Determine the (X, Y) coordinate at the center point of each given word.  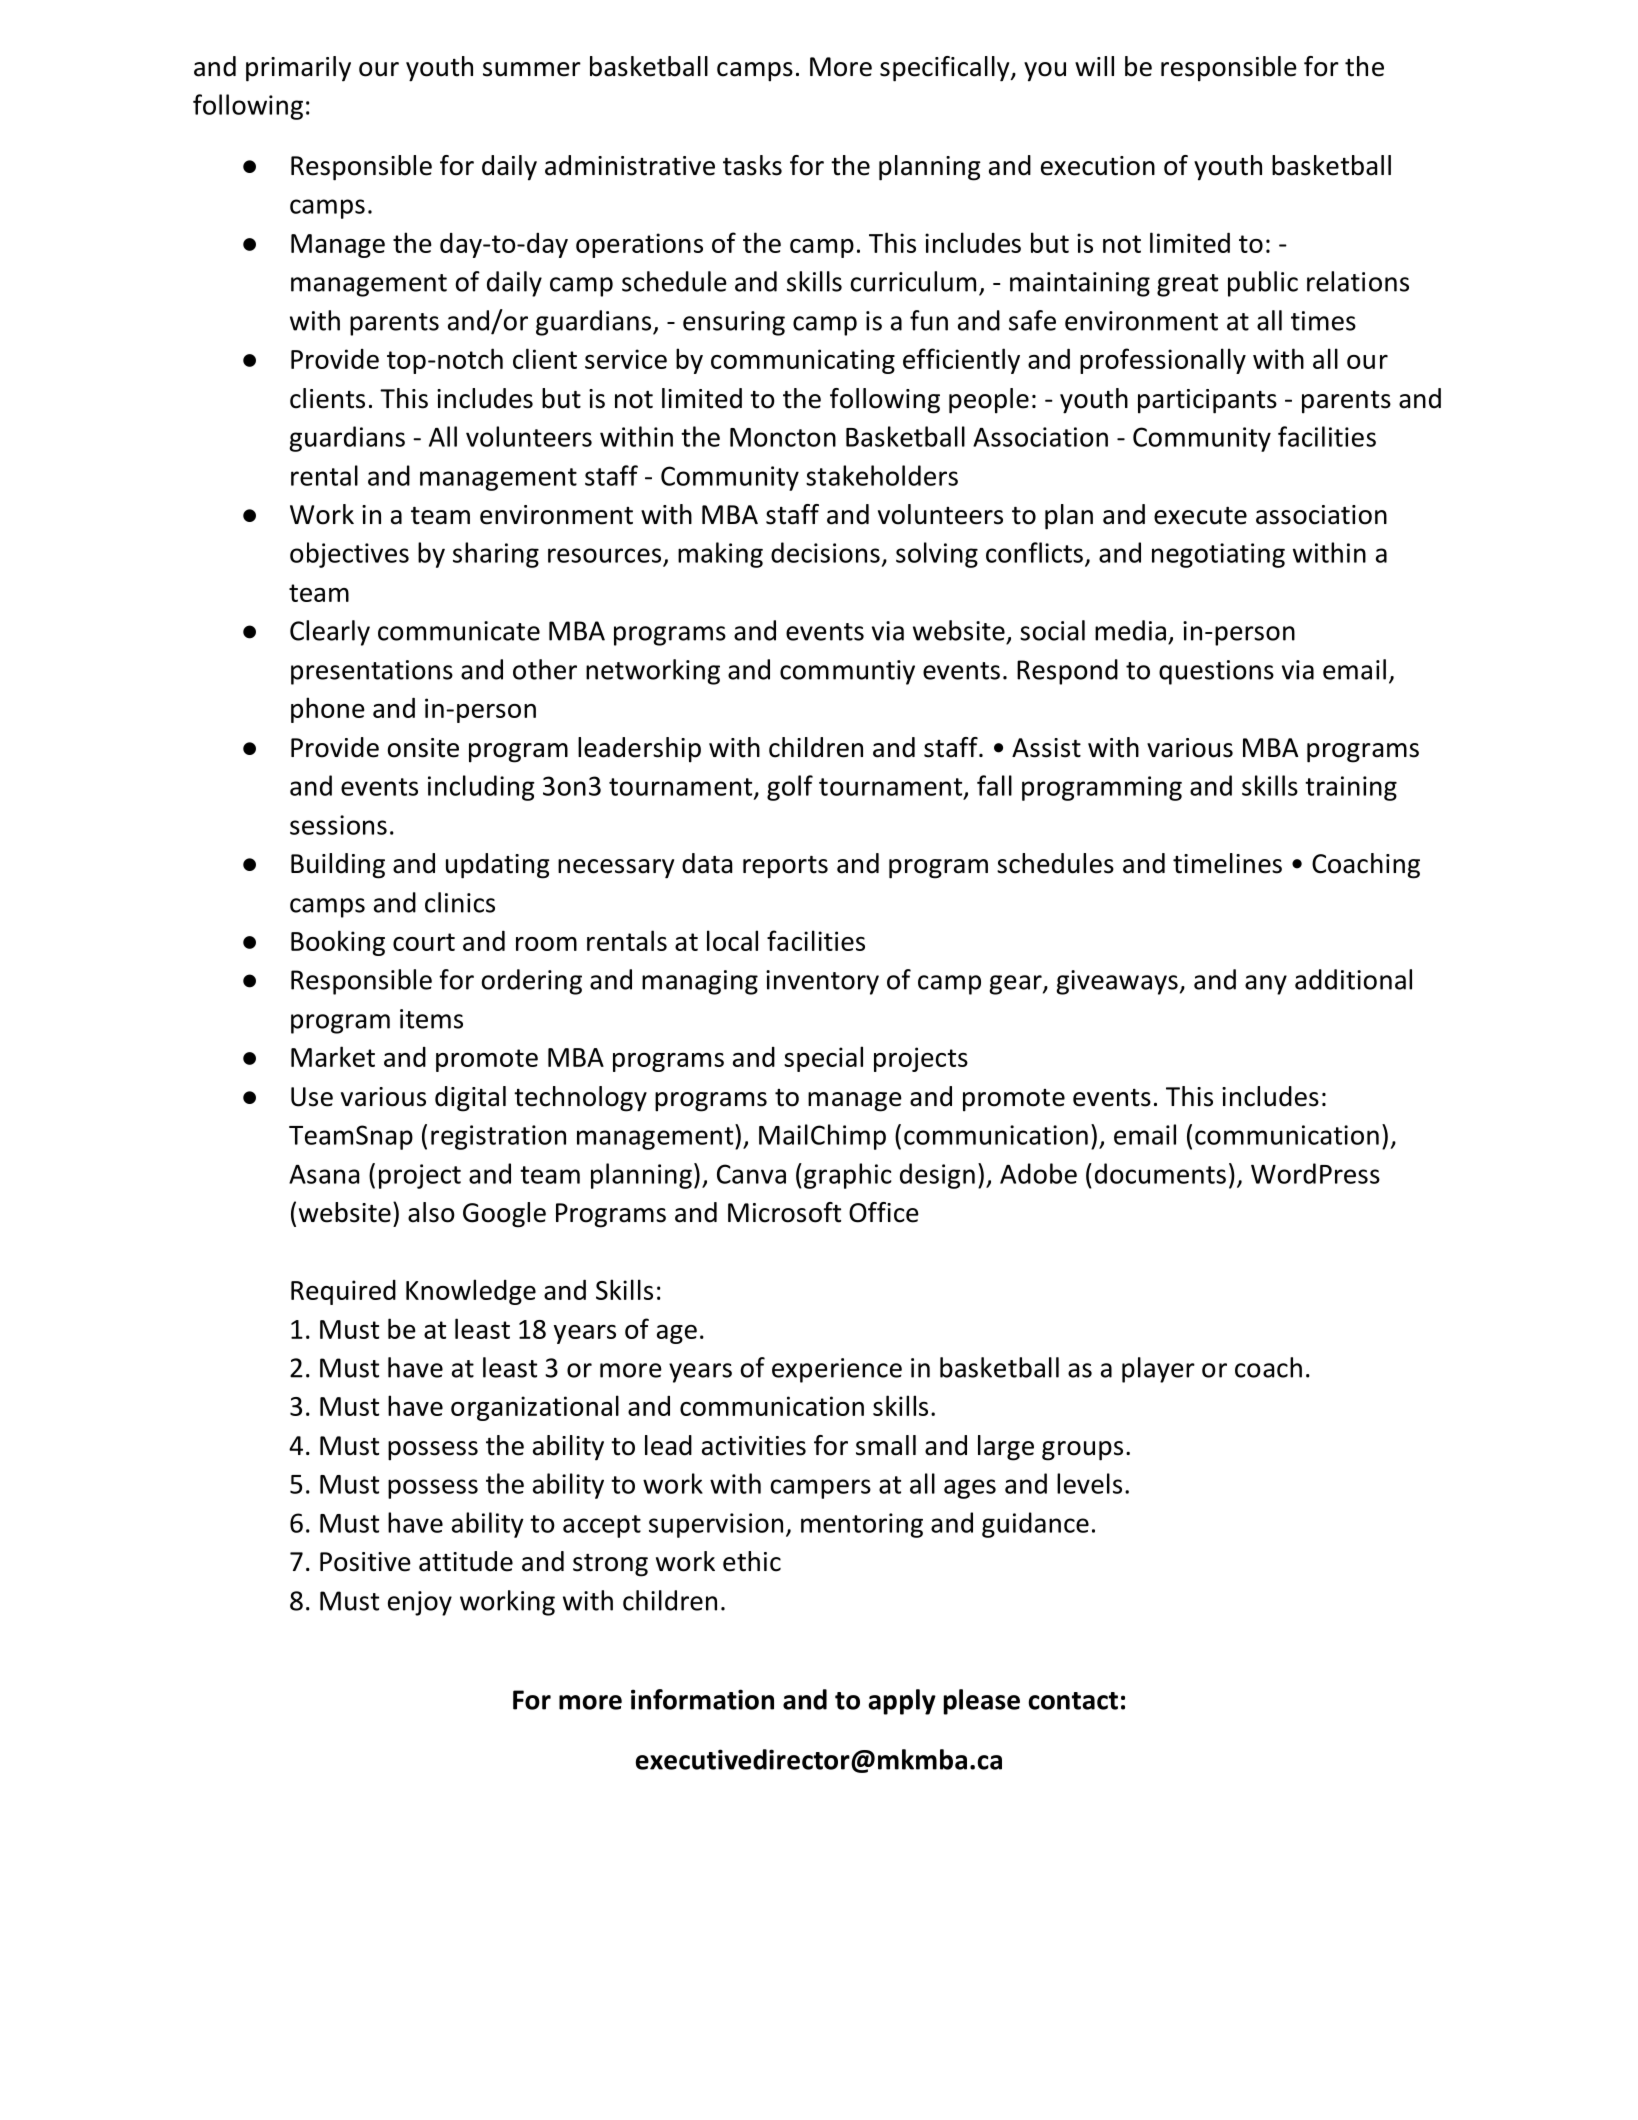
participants (1207, 401)
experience (837, 1370)
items (431, 1019)
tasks (752, 165)
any (1266, 985)
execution (1098, 166)
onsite (423, 748)
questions (1216, 672)
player (1158, 1370)
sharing (496, 555)
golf (790, 788)
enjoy (420, 1603)
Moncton (783, 437)
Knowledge (471, 1292)
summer (532, 69)
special (823, 1059)
